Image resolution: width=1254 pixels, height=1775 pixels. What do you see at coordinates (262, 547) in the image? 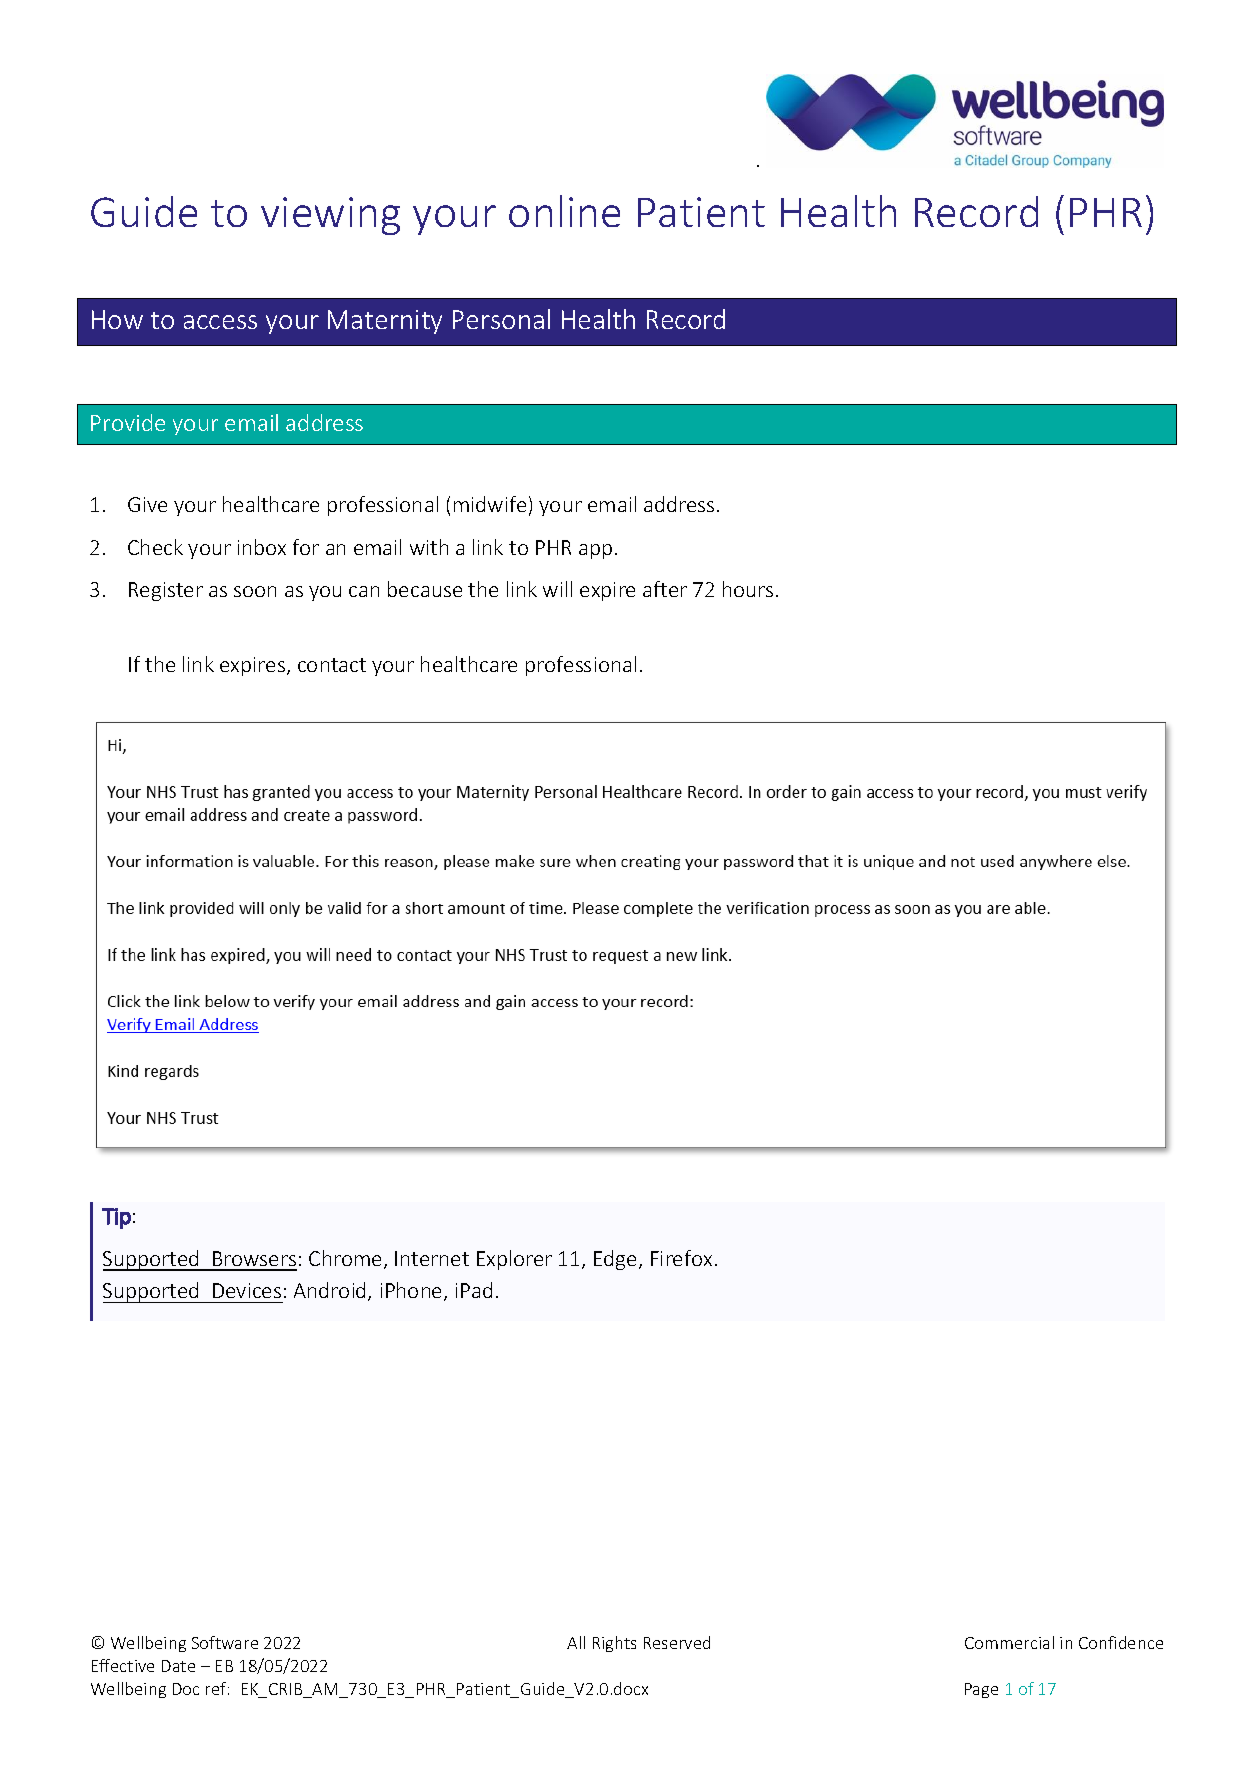
I see `inbox` at bounding box center [262, 547].
